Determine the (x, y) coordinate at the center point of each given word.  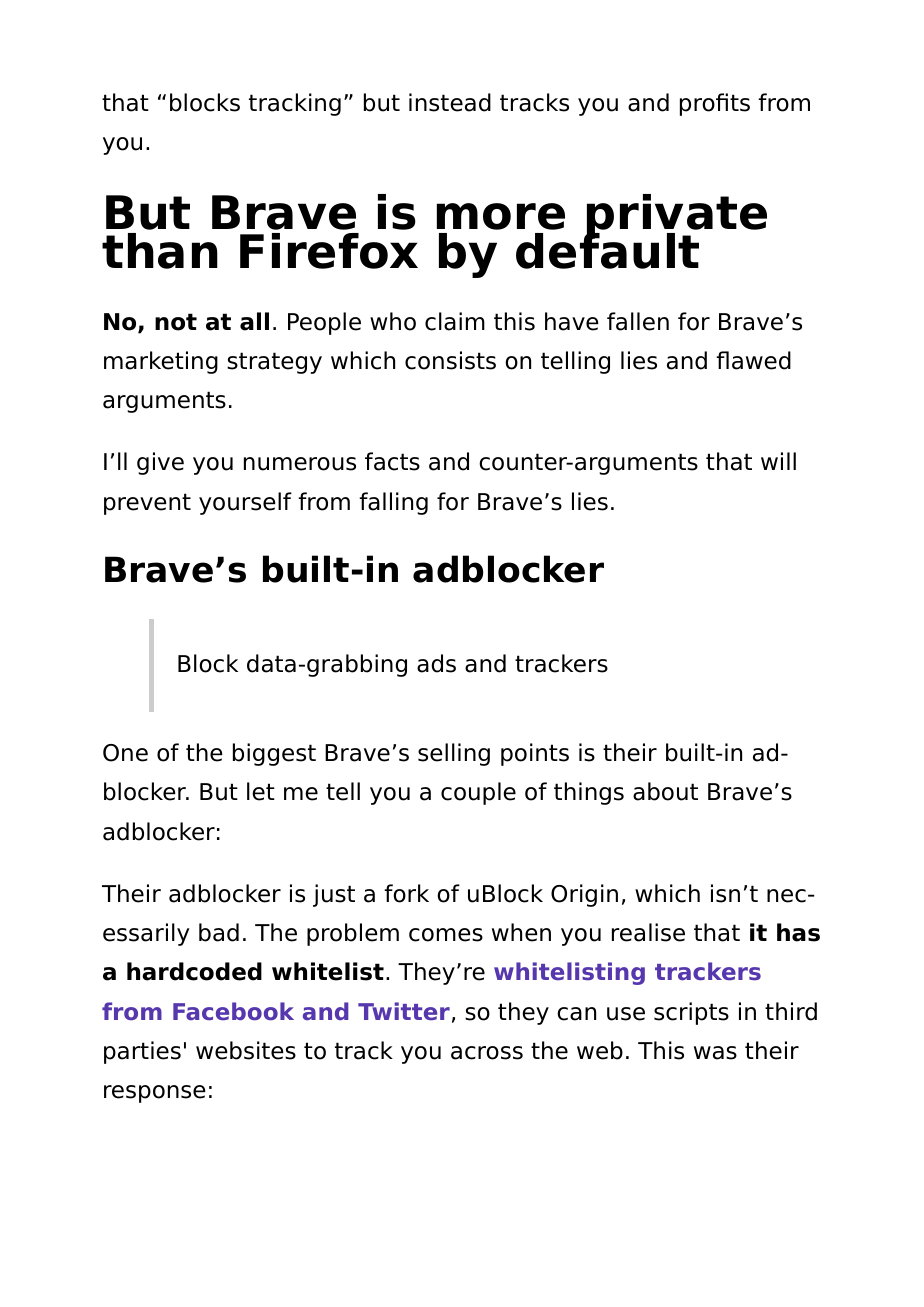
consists (450, 360)
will (778, 461)
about (665, 791)
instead (450, 102)
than (160, 251)
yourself (245, 503)
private (676, 217)
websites (246, 1050)
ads (436, 663)
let (261, 791)
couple (478, 793)
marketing (161, 362)
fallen (638, 321)
